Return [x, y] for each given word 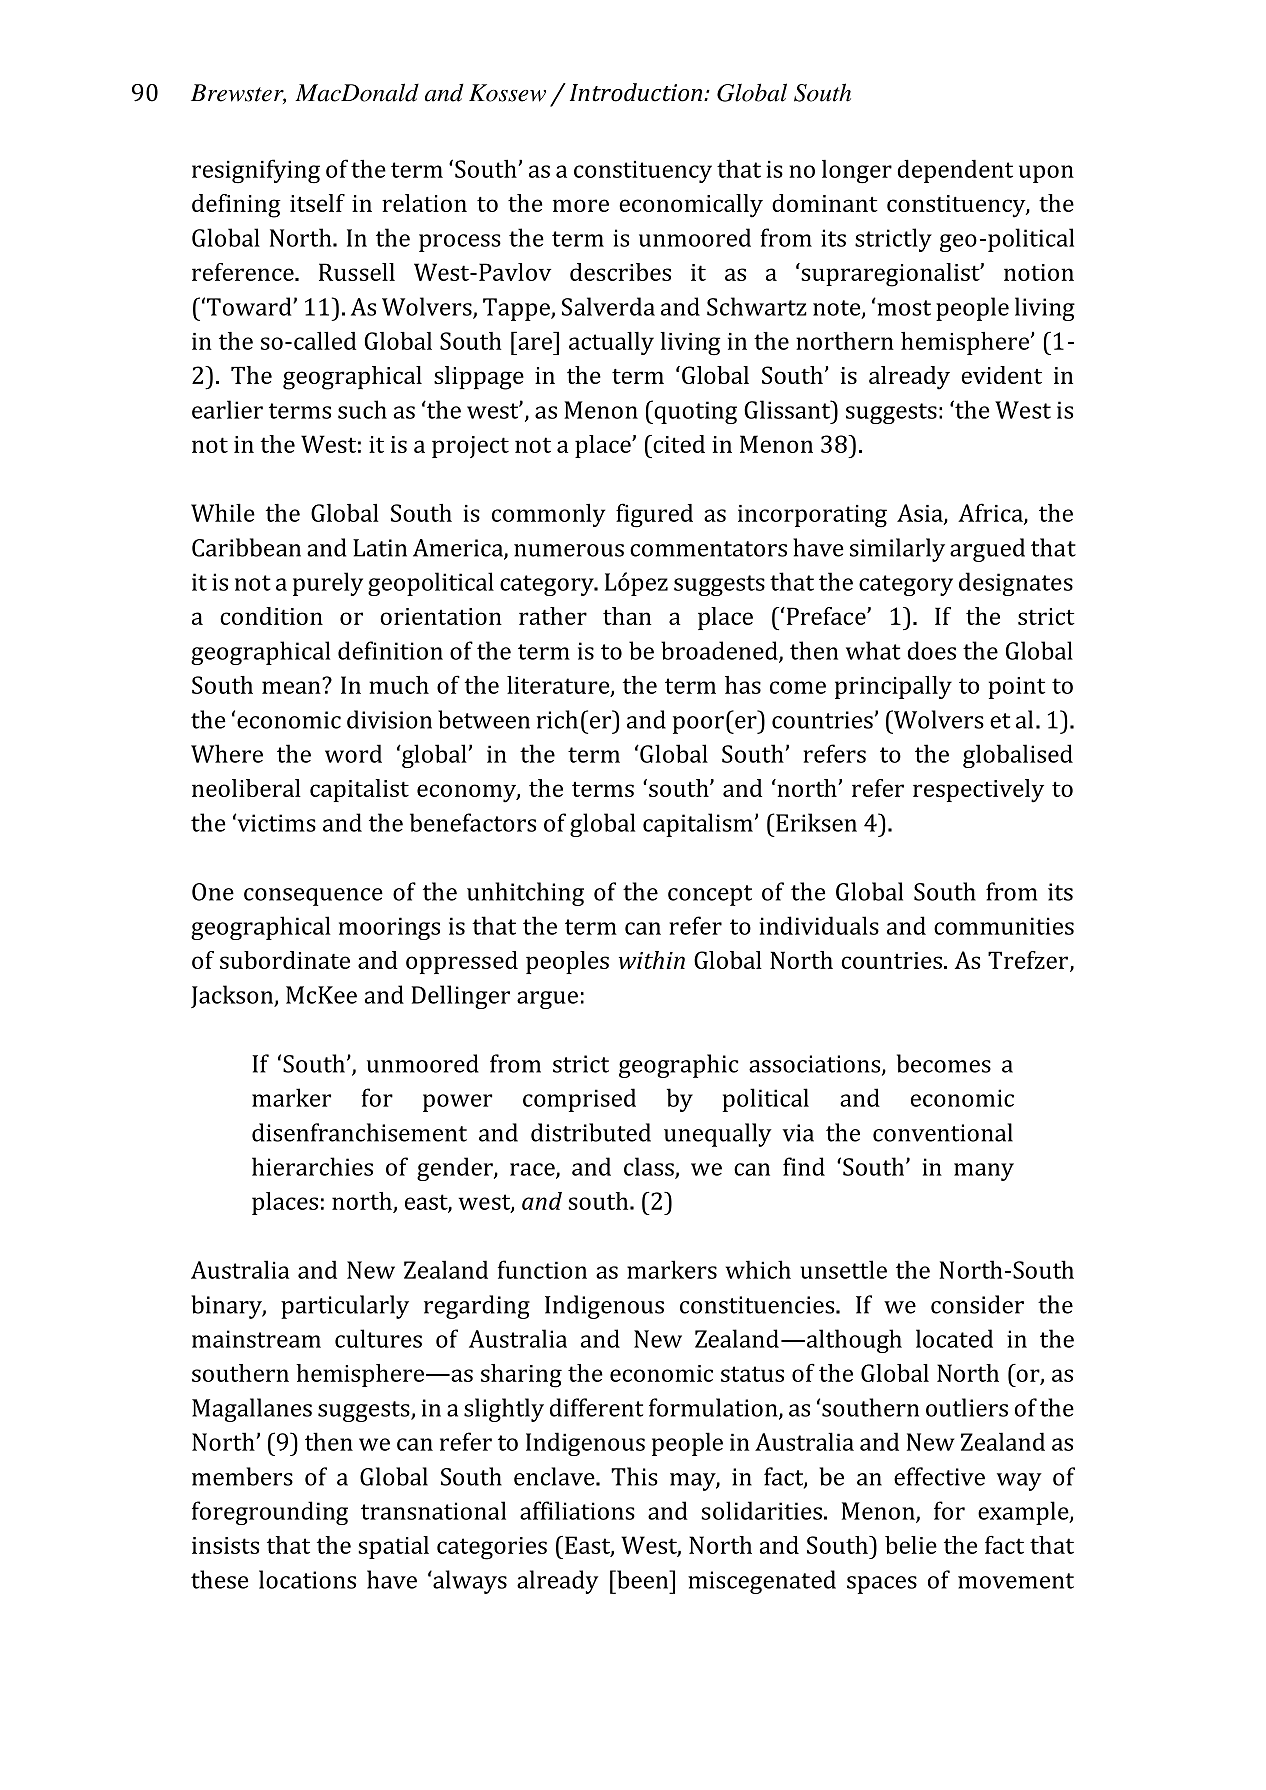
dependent [955, 171]
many [984, 1172]
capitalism [698, 825]
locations [307, 1579]
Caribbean [246, 547]
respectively [978, 791]
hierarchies [312, 1166]
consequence [313, 897]
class [650, 1167]
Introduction [636, 92]
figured [654, 515]
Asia [921, 514]
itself [317, 203]
